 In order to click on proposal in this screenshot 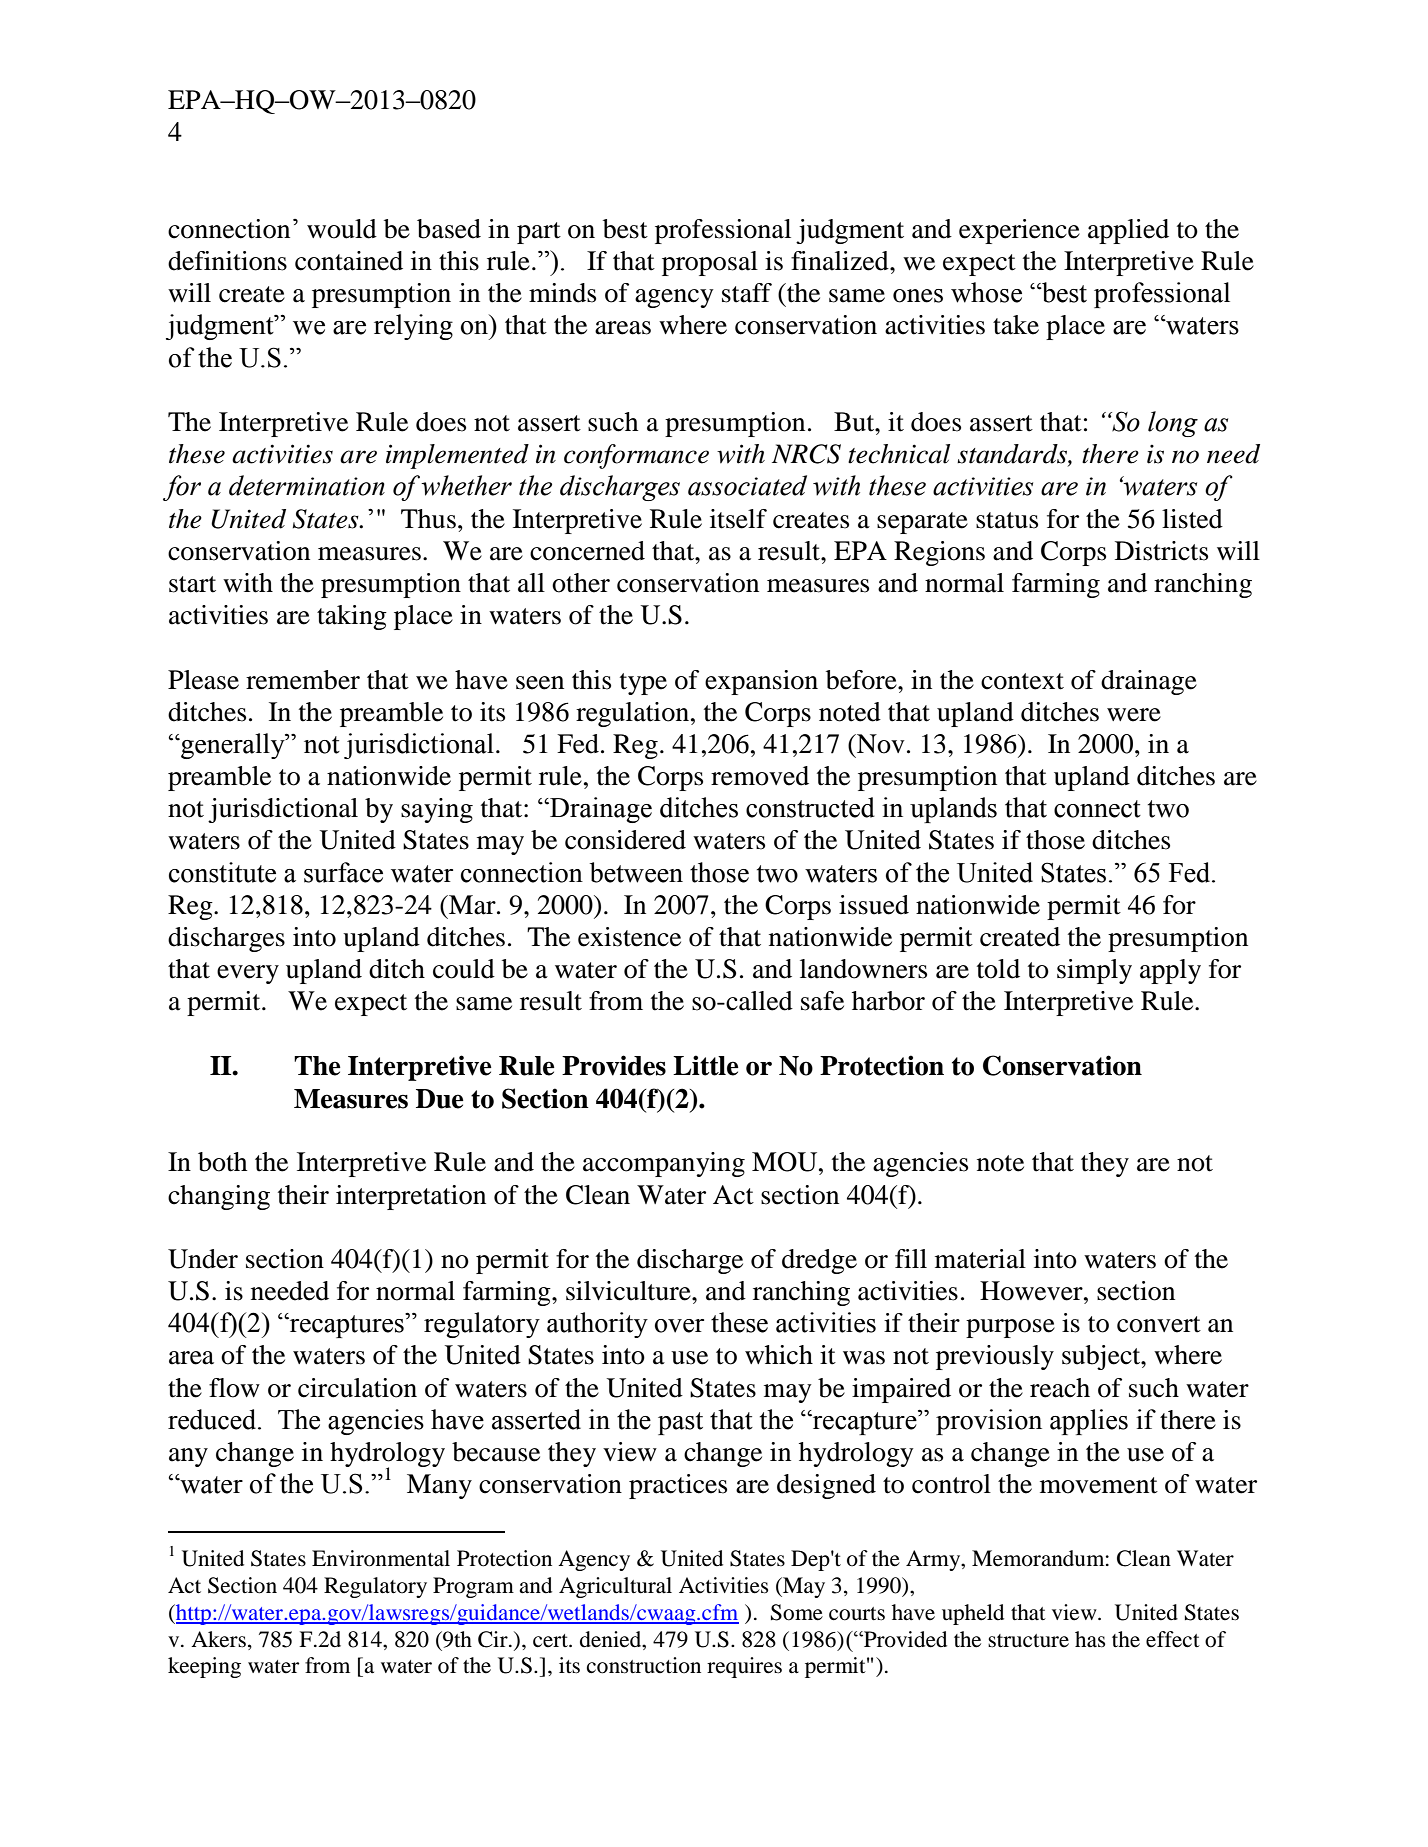, I will do `click(710, 263)`.
